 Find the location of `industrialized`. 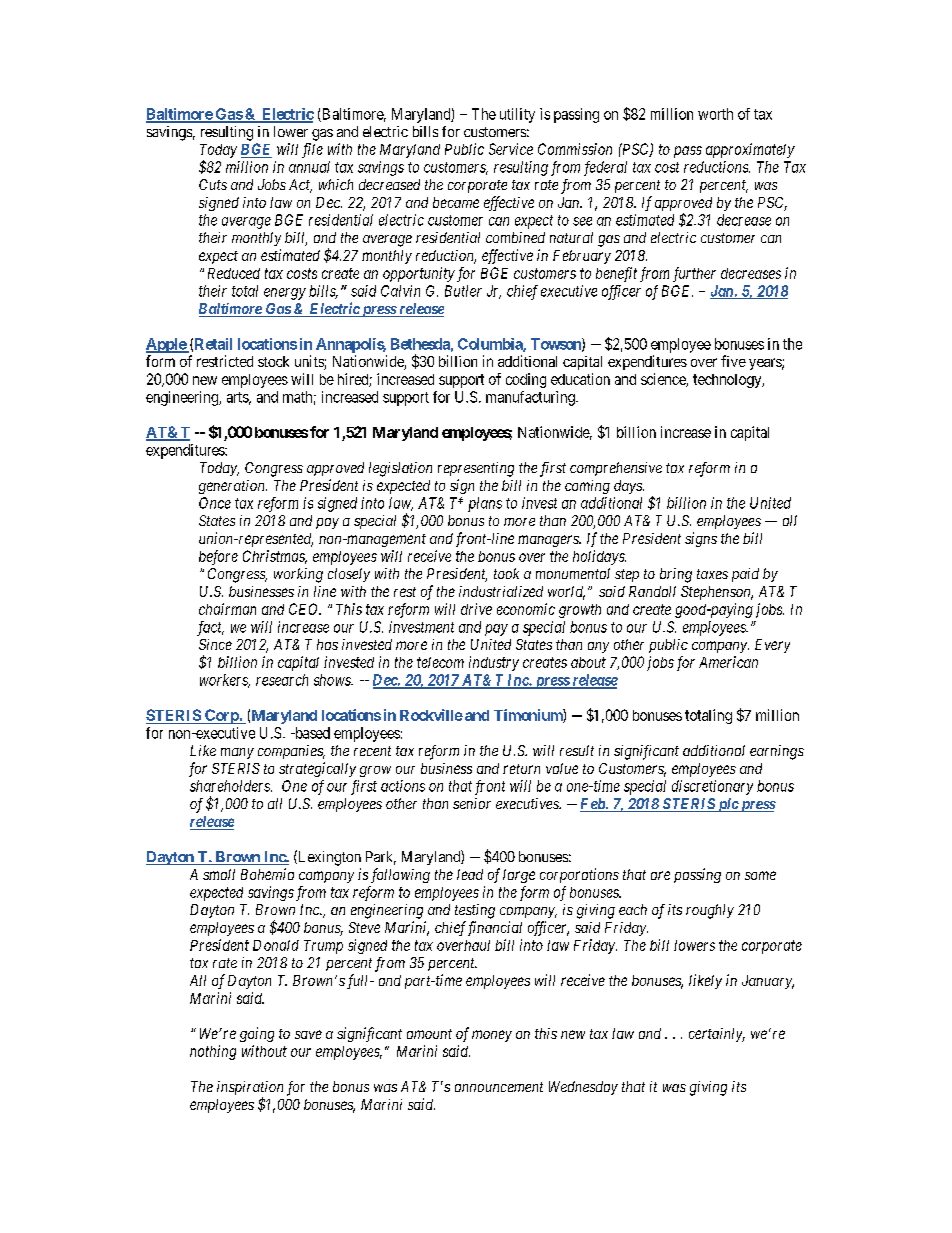

industrialized is located at coordinates (501, 591).
